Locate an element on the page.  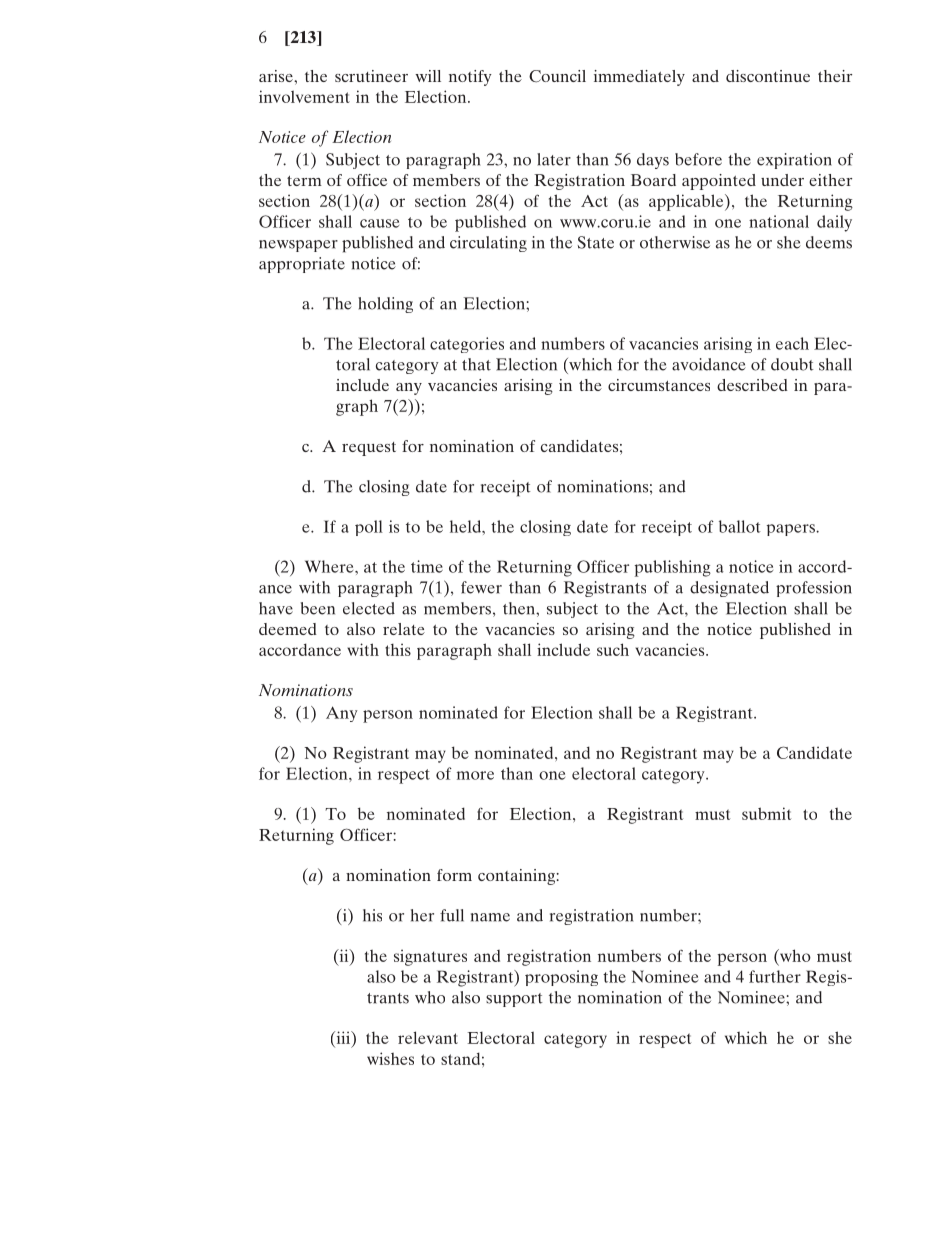
Council is located at coordinates (557, 76).
